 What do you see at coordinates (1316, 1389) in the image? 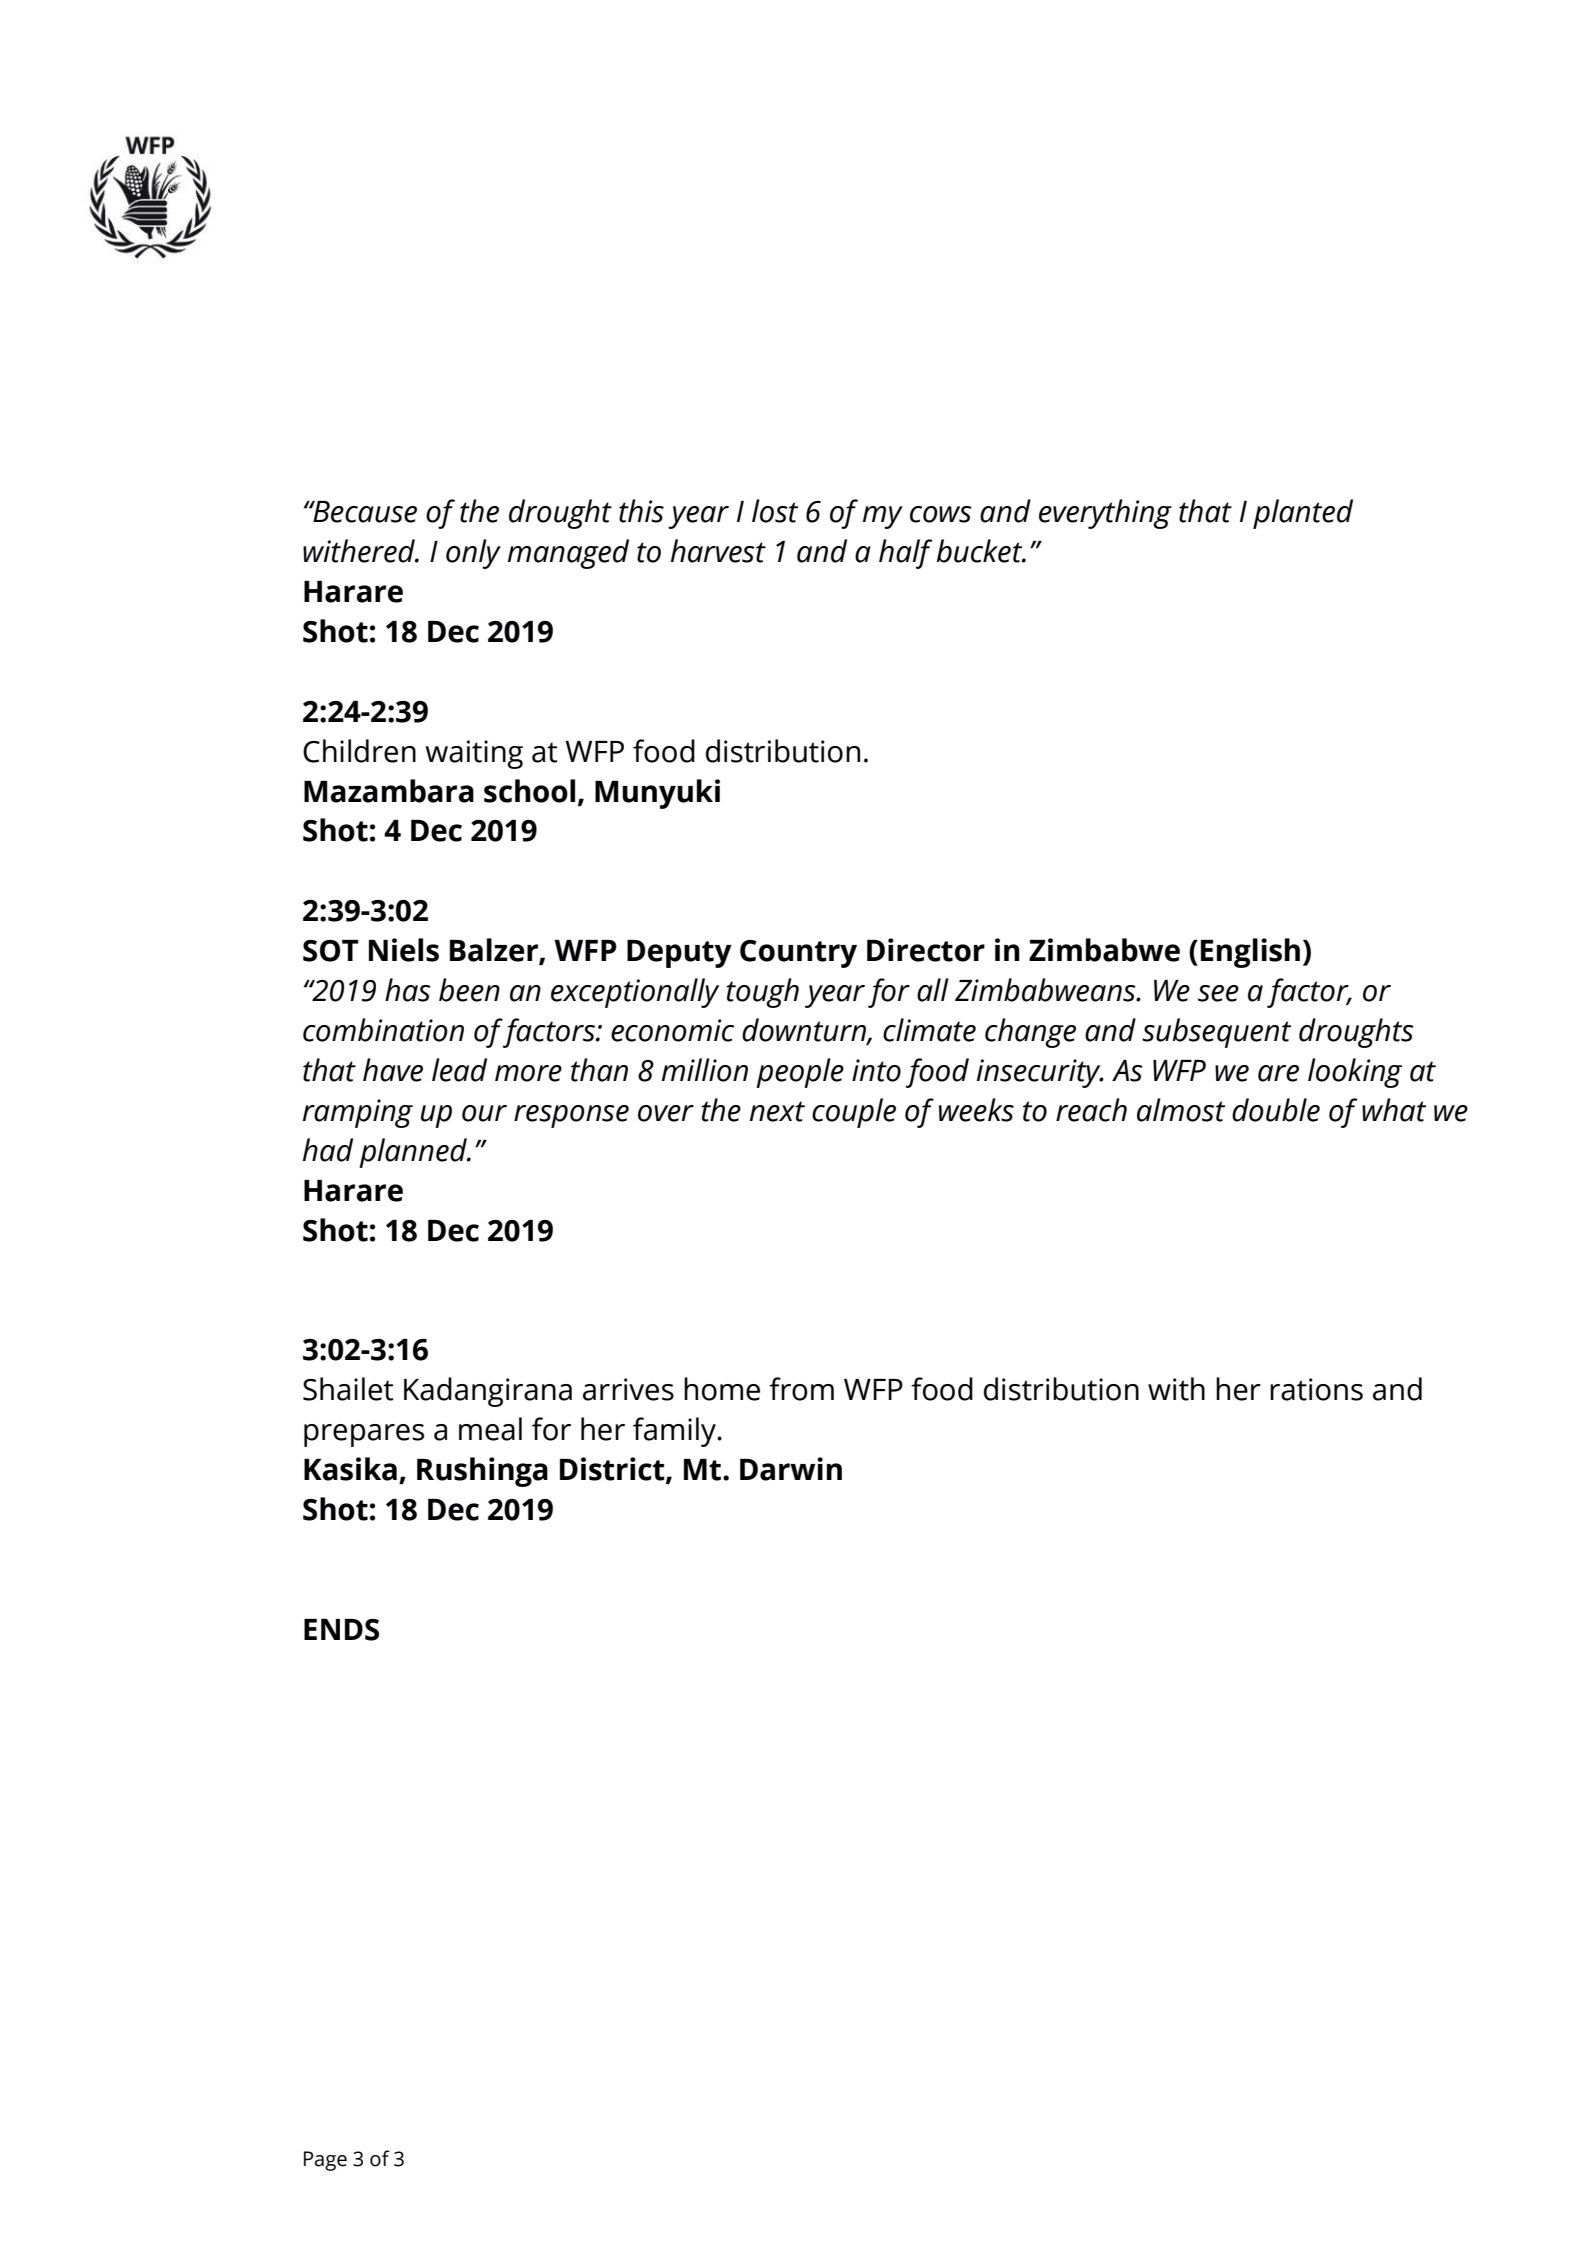
I see `rations` at bounding box center [1316, 1389].
